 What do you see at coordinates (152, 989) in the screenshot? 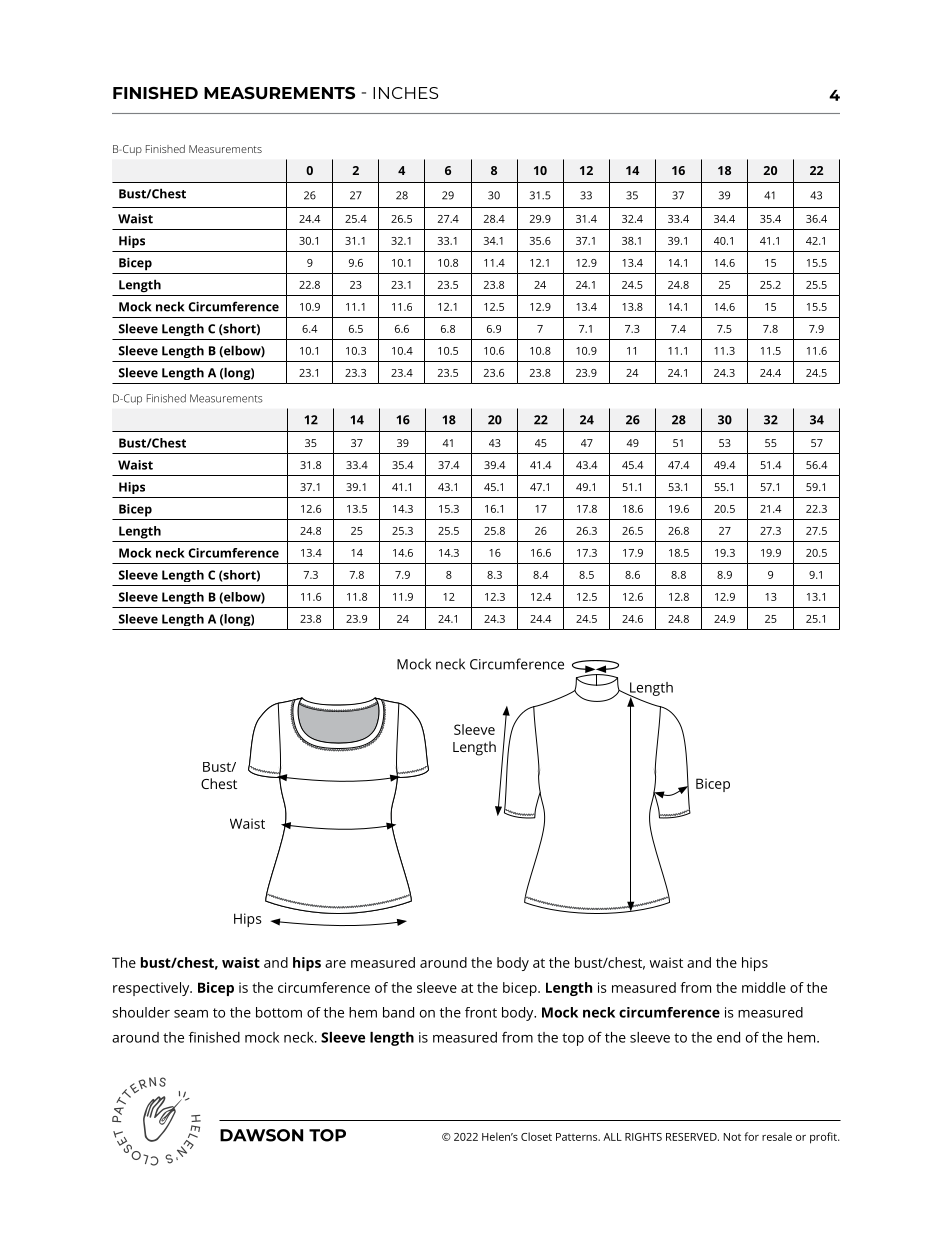
I see `respectively` at bounding box center [152, 989].
